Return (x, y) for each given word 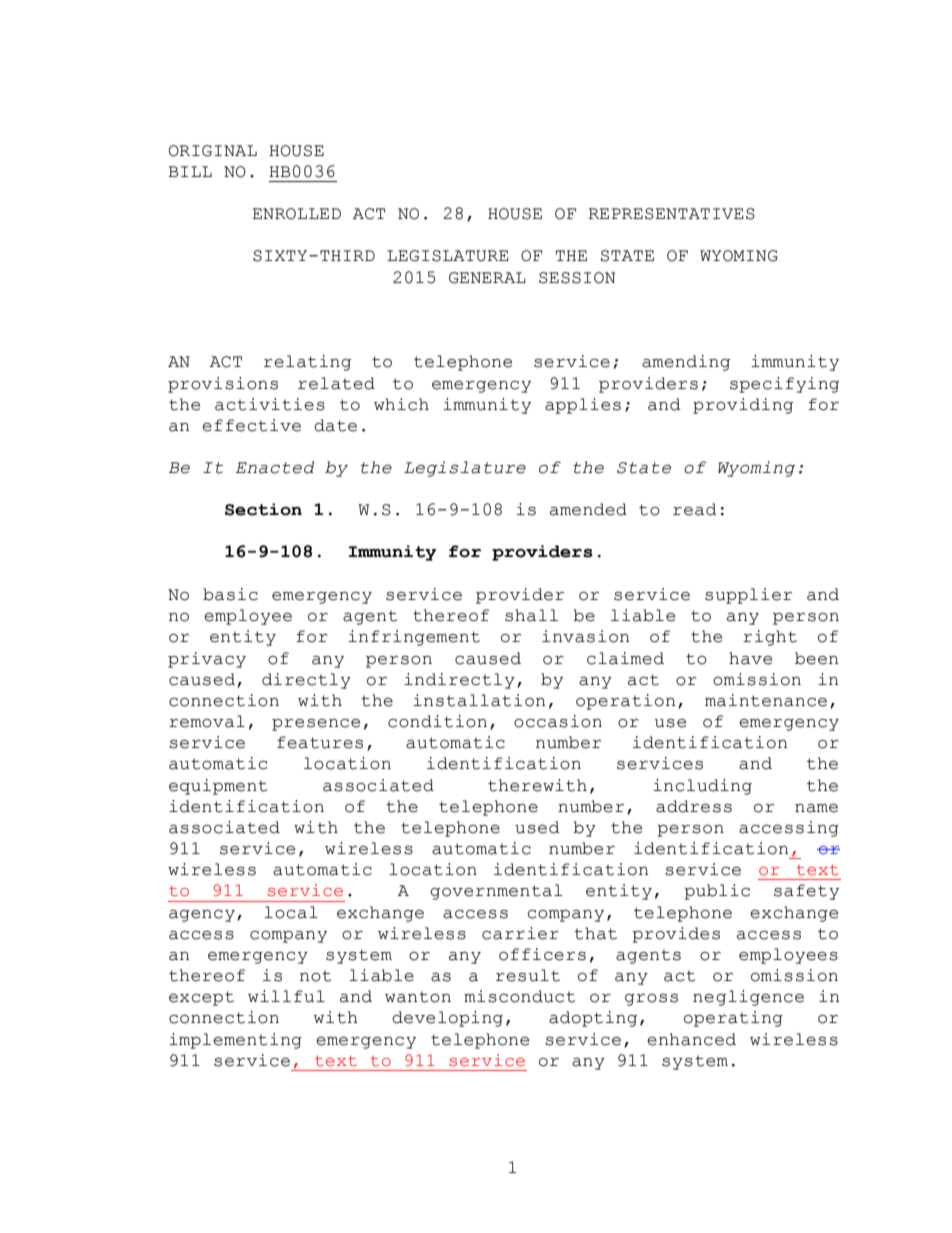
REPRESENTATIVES (671, 214)
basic (230, 594)
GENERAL (487, 278)
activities (270, 404)
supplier (748, 596)
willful (286, 996)
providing (743, 406)
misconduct (519, 996)
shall (531, 615)
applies (583, 406)
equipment (218, 787)
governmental (496, 892)
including (702, 787)
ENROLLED (296, 214)
